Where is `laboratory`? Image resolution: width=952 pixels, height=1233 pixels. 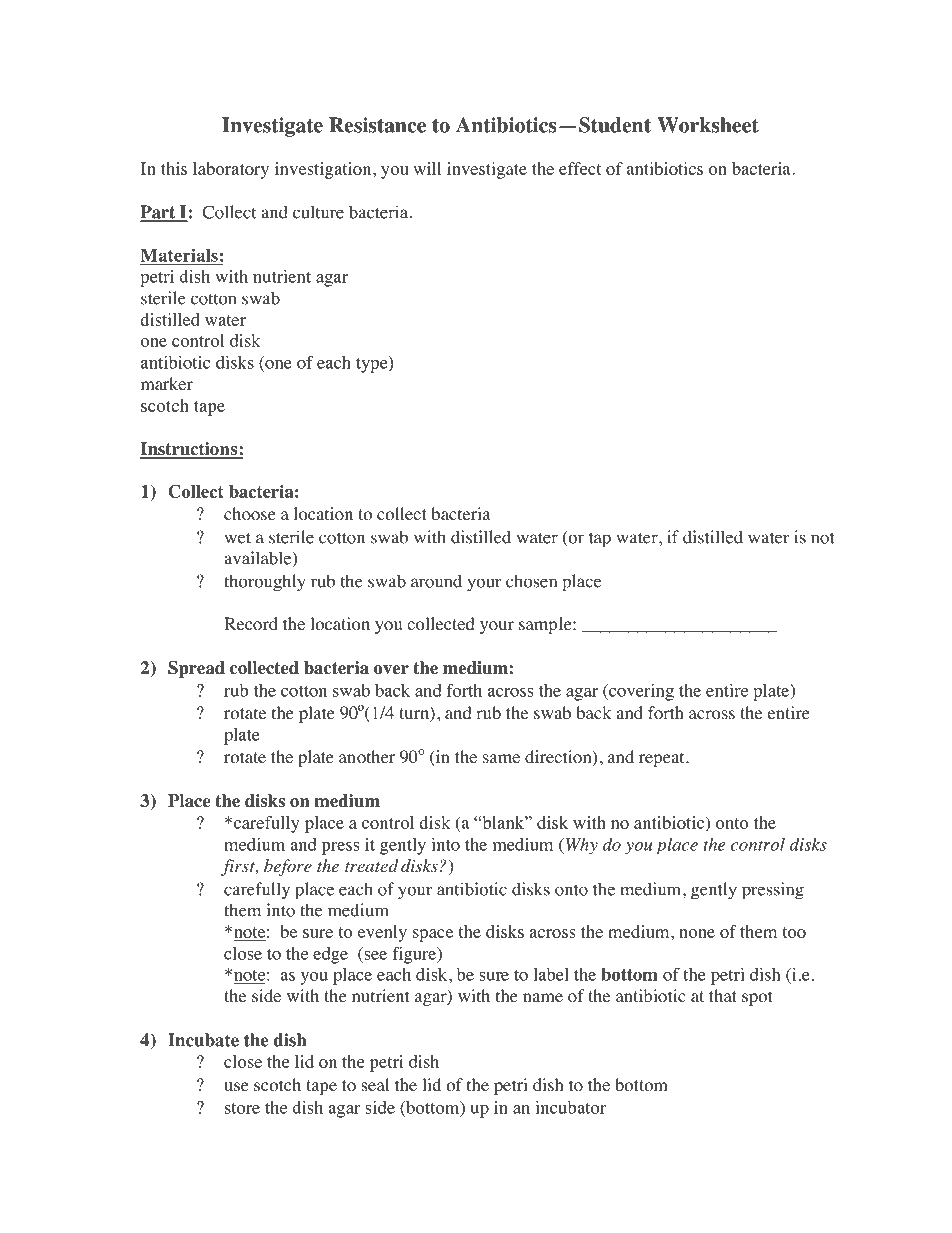
laboratory is located at coordinates (231, 170).
